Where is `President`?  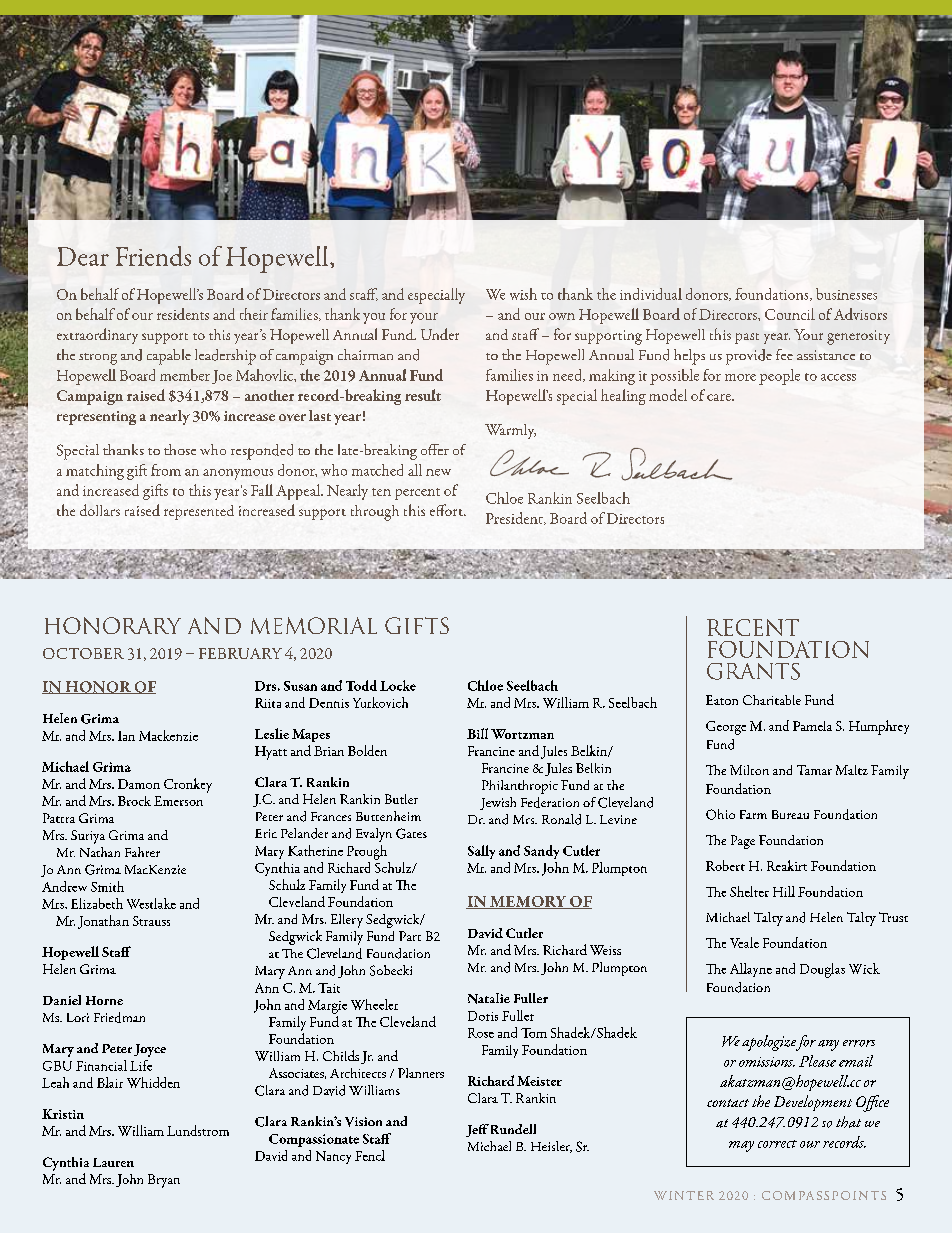 President is located at coordinates (515, 518).
